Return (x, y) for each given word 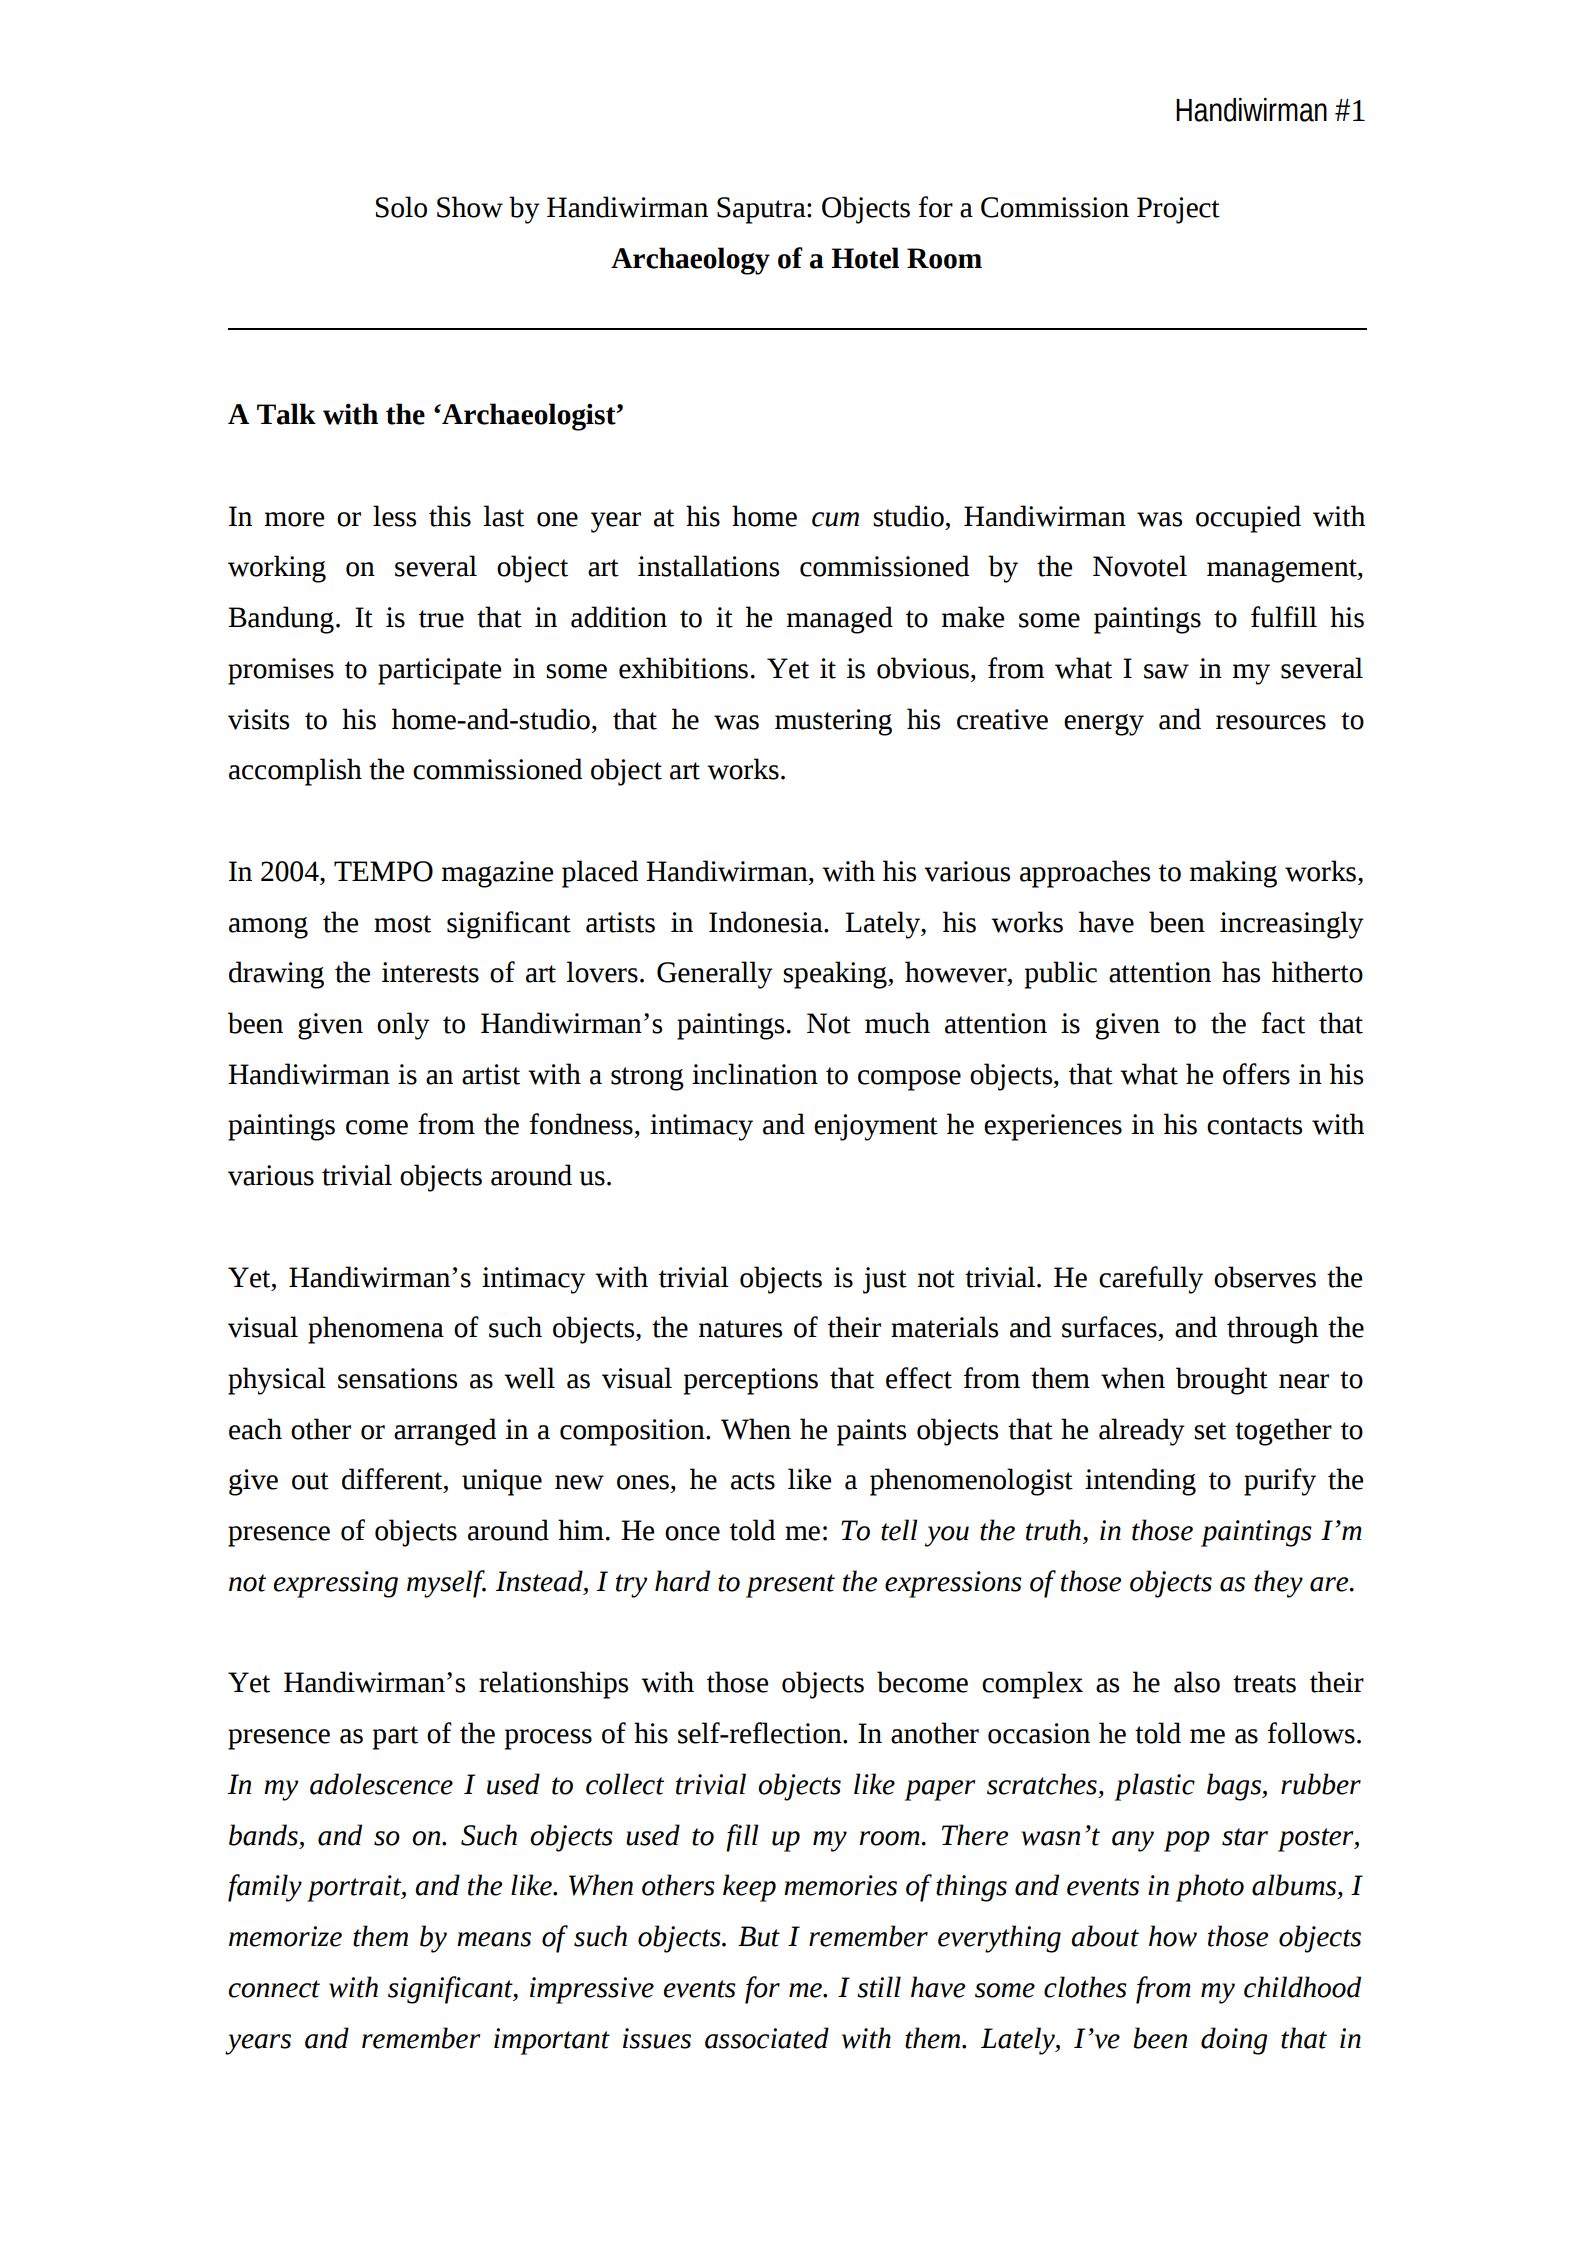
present (790, 1586)
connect (274, 1989)
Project (1178, 210)
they (1278, 1584)
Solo (401, 207)
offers (1256, 1074)
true (441, 619)
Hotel (865, 258)
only (403, 1026)
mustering (833, 722)
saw (1166, 671)
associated (767, 2038)
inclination (755, 1074)
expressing (335, 1584)
